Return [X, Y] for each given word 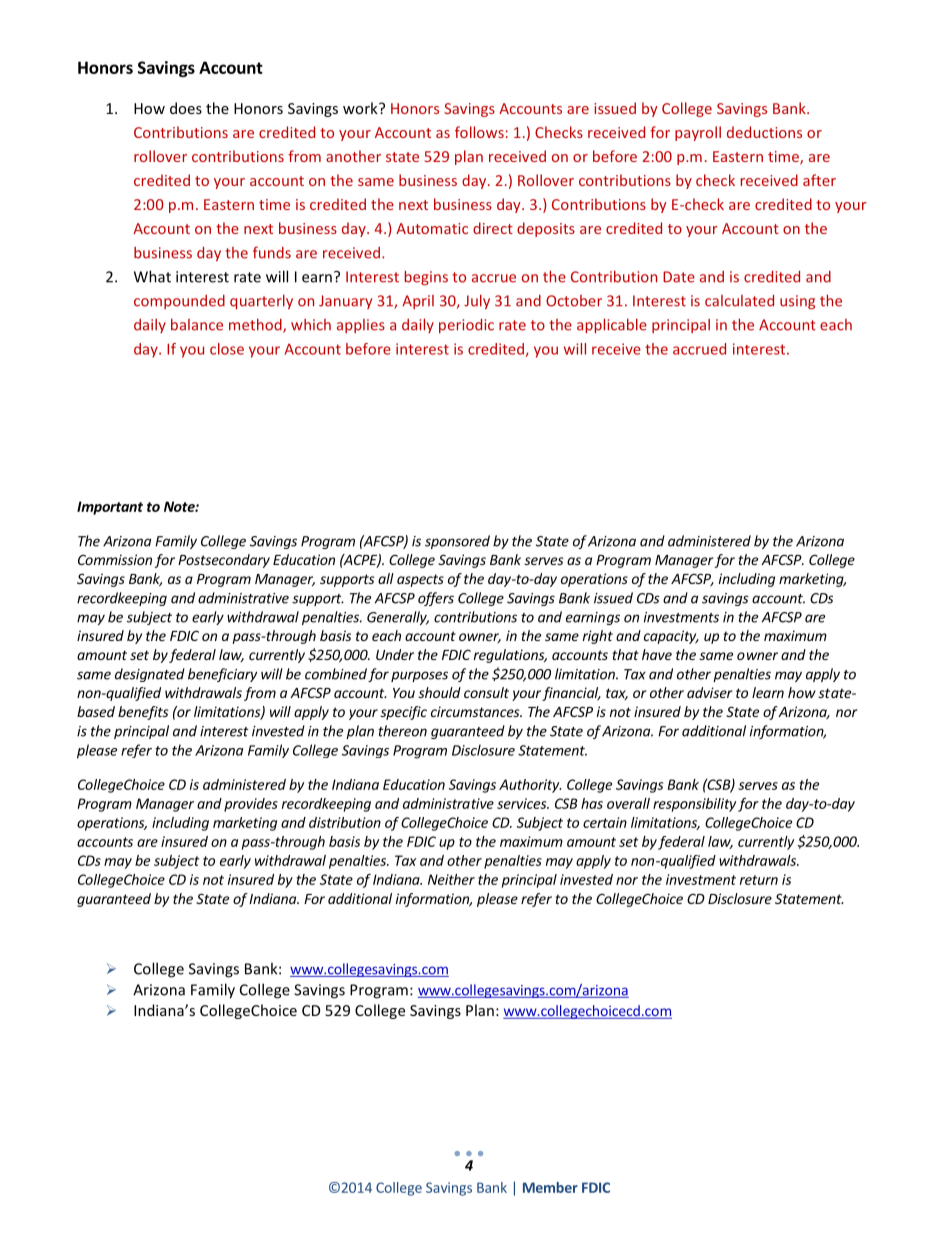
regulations [510, 656]
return [759, 880]
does [186, 108]
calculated [739, 300]
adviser [710, 692]
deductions [764, 132]
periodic [466, 325]
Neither [451, 879]
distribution [345, 822]
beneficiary [222, 675]
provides [251, 805]
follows [479, 132]
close [227, 349]
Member [550, 1187]
